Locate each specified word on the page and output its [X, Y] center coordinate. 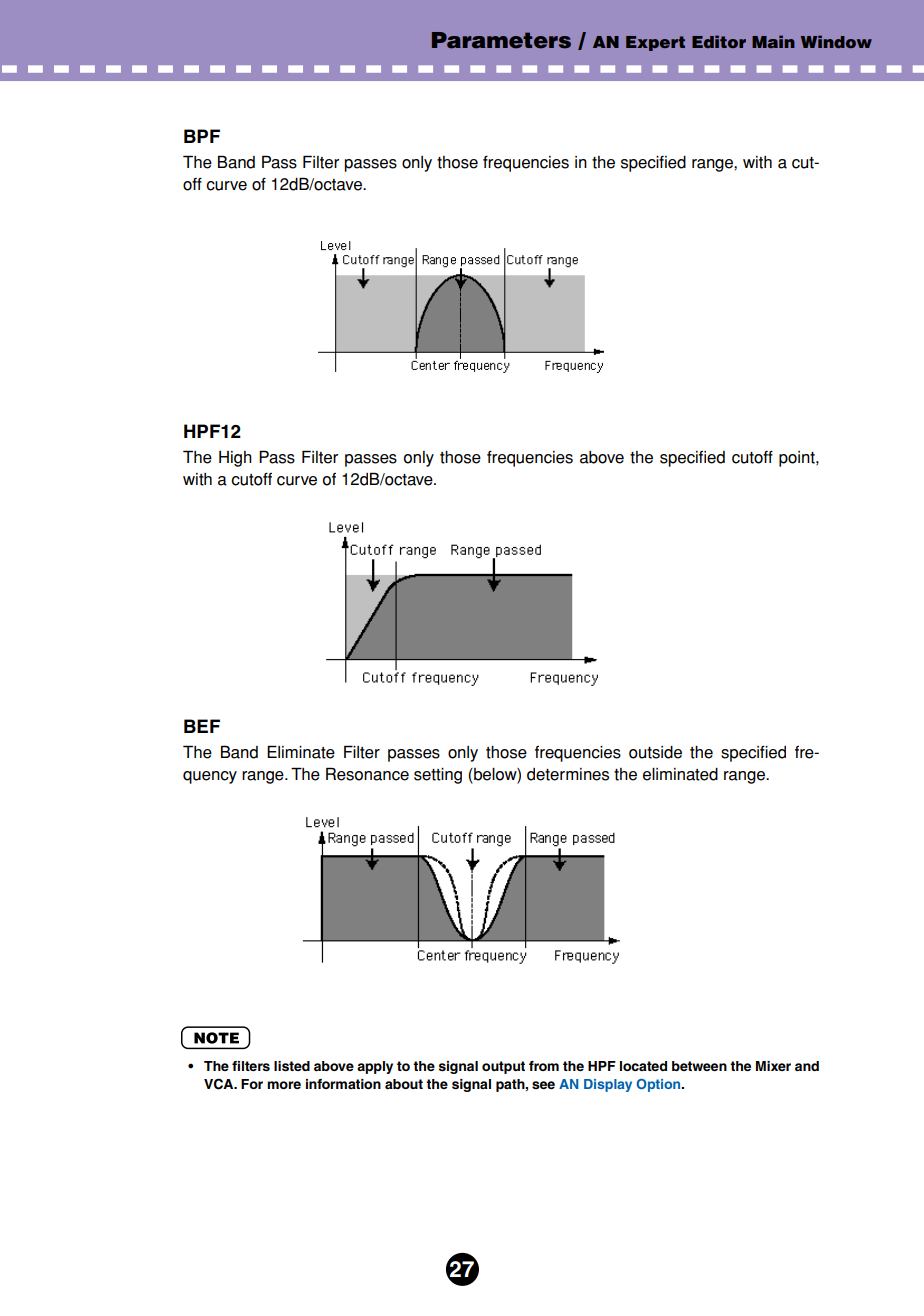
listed [292, 1066]
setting [438, 776]
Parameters [501, 40]
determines [568, 774]
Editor [719, 41]
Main [773, 41]
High [235, 459]
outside [655, 752]
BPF [202, 136]
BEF [202, 726]
